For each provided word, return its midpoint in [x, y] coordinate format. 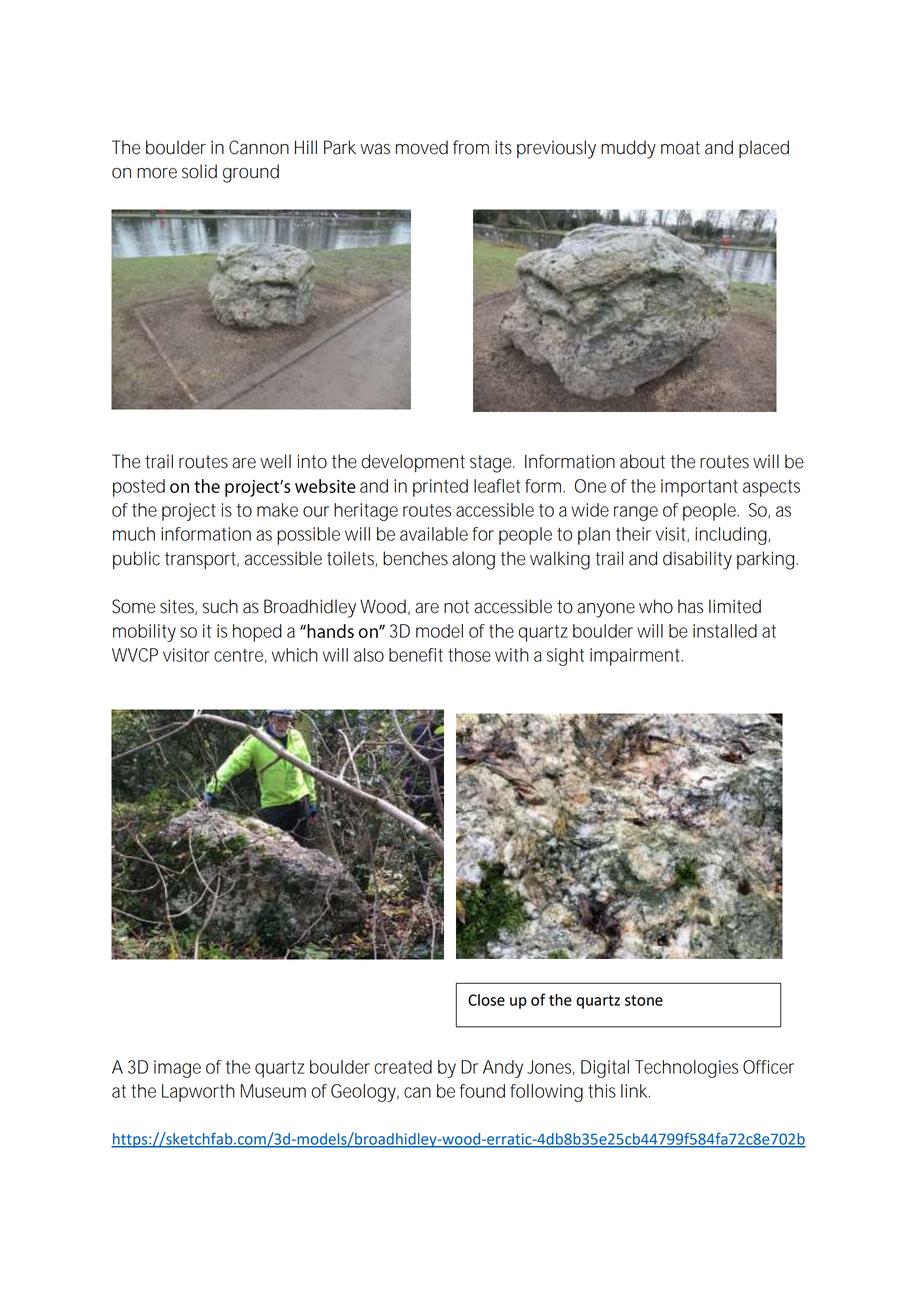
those [469, 655]
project [188, 512]
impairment [636, 657]
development [413, 463]
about [642, 461]
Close [486, 1000]
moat [680, 148]
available [434, 534]
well [275, 461]
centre [240, 656]
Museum [273, 1091]
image [177, 1069]
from [471, 147]
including [732, 536]
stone [644, 1000]
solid [199, 171]
